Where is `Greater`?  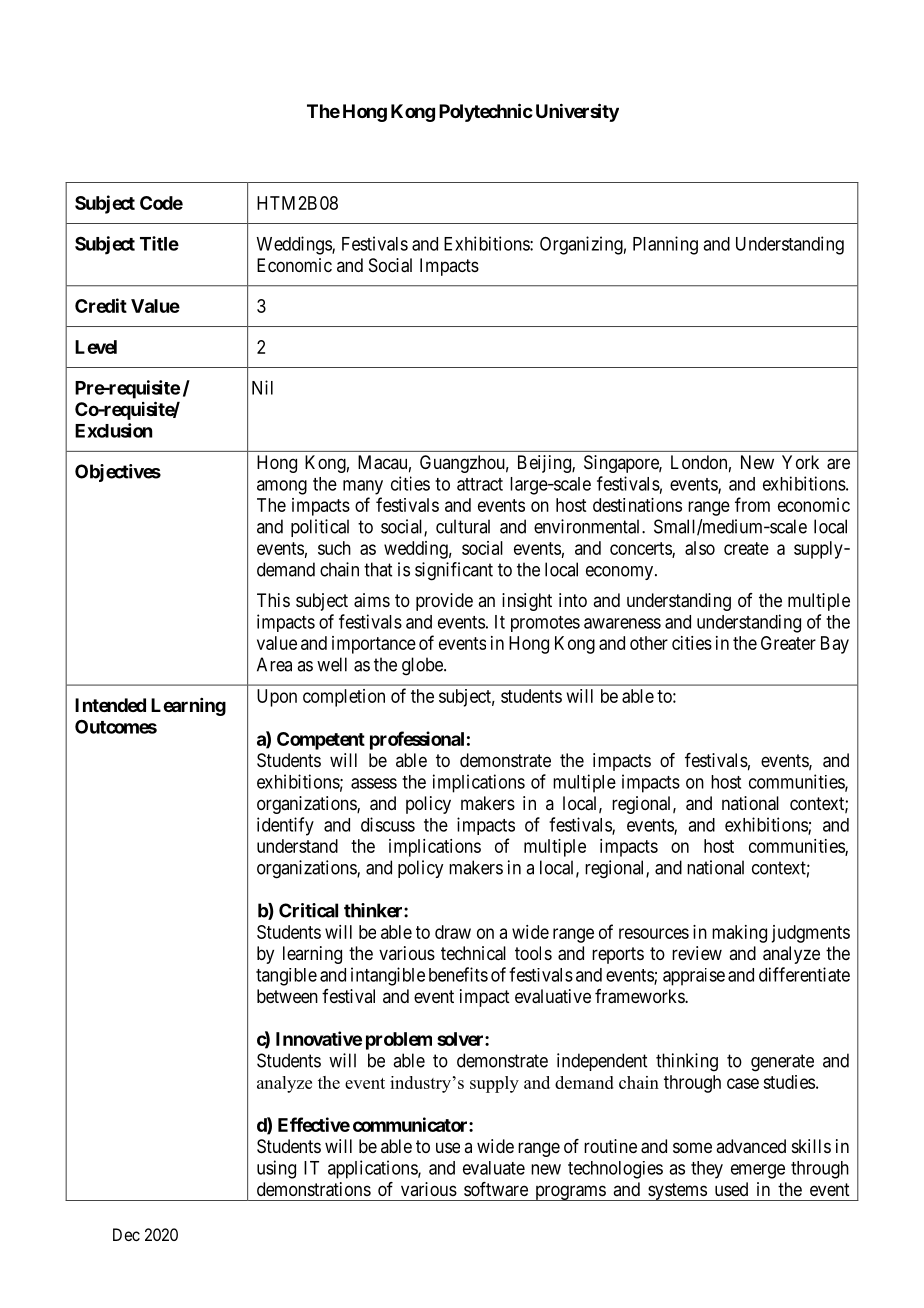
Greater is located at coordinates (788, 643).
